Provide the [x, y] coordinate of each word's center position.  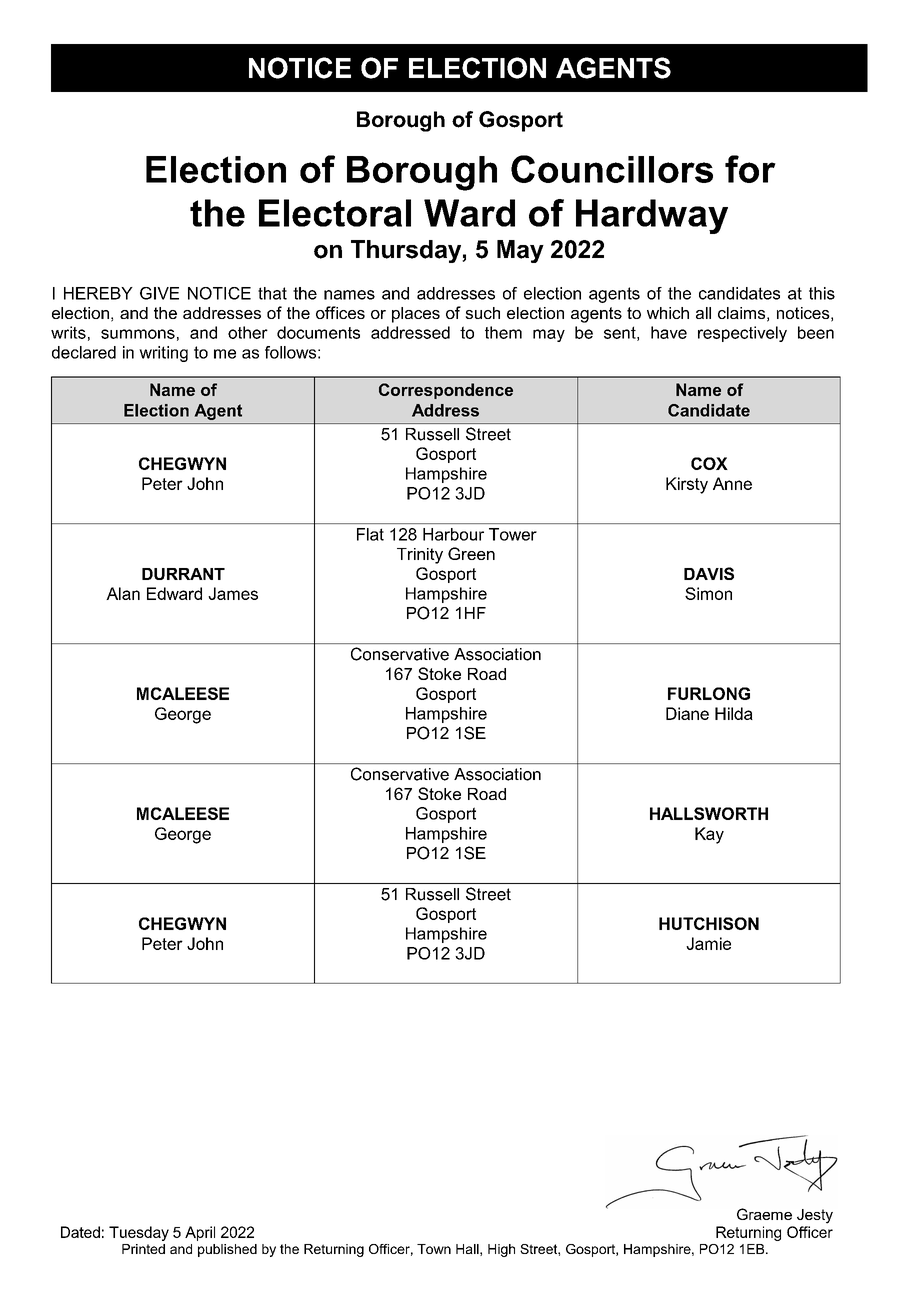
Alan [123, 593]
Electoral [335, 213]
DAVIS [709, 573]
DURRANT [183, 574]
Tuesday [139, 1233]
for [750, 169]
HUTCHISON [709, 923]
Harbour [453, 534]
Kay [709, 835]
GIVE [159, 293]
